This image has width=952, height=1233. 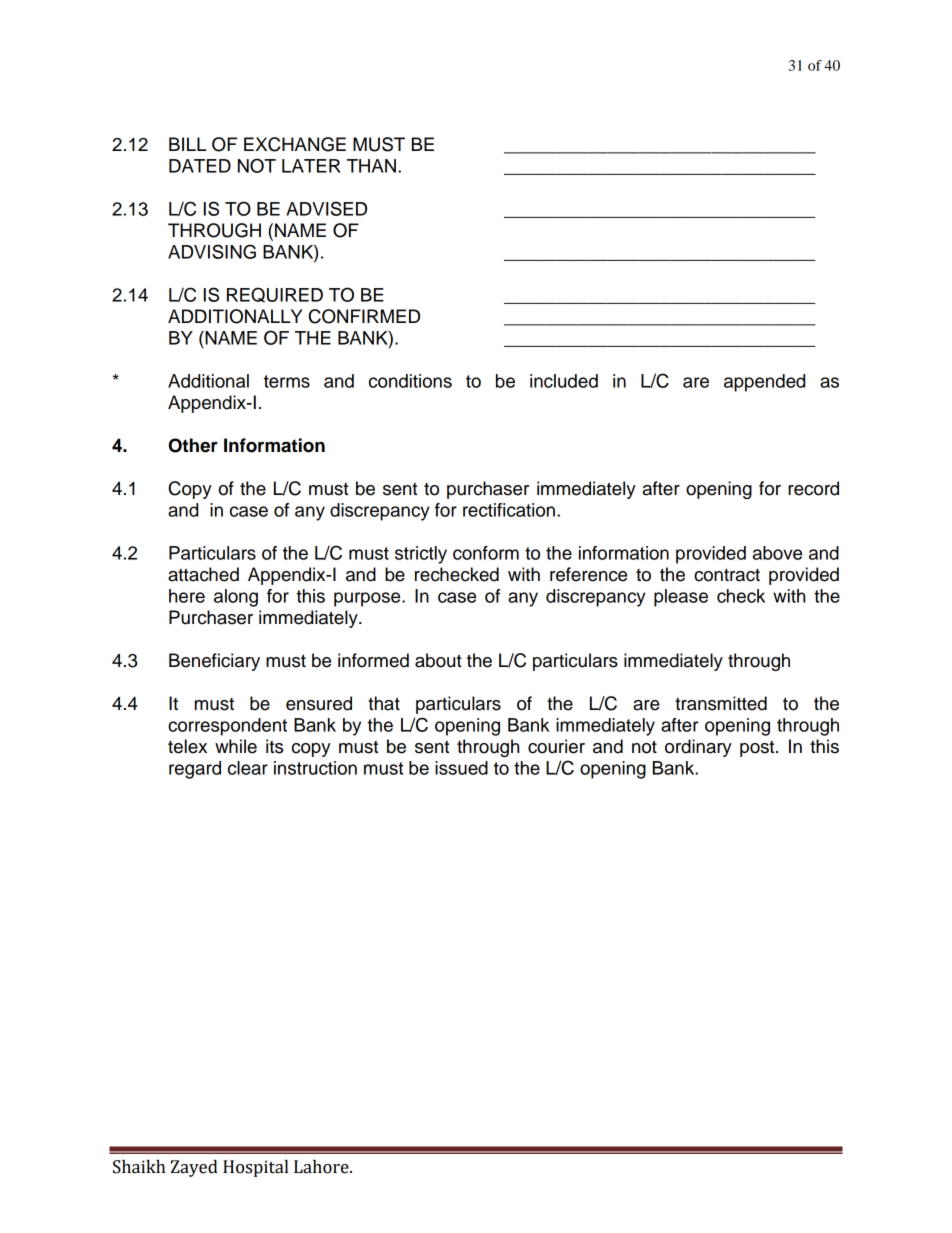 I want to click on Hospital, so click(x=255, y=1168).
